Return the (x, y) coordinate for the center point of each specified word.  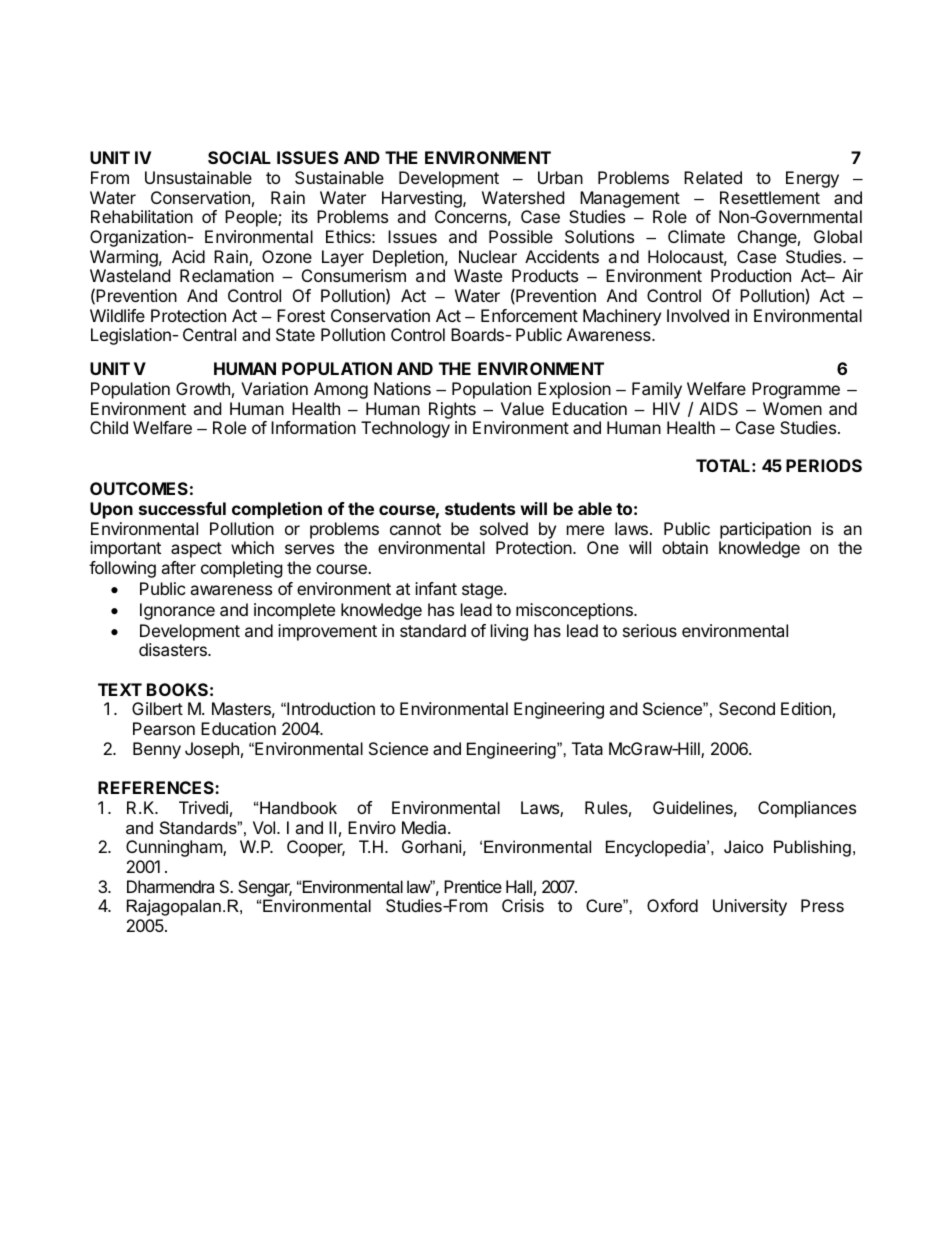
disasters (174, 649)
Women (792, 408)
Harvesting (423, 199)
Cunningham (175, 848)
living (509, 632)
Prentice (473, 886)
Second (747, 708)
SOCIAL (239, 157)
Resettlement (770, 197)
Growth (203, 388)
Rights (453, 412)
